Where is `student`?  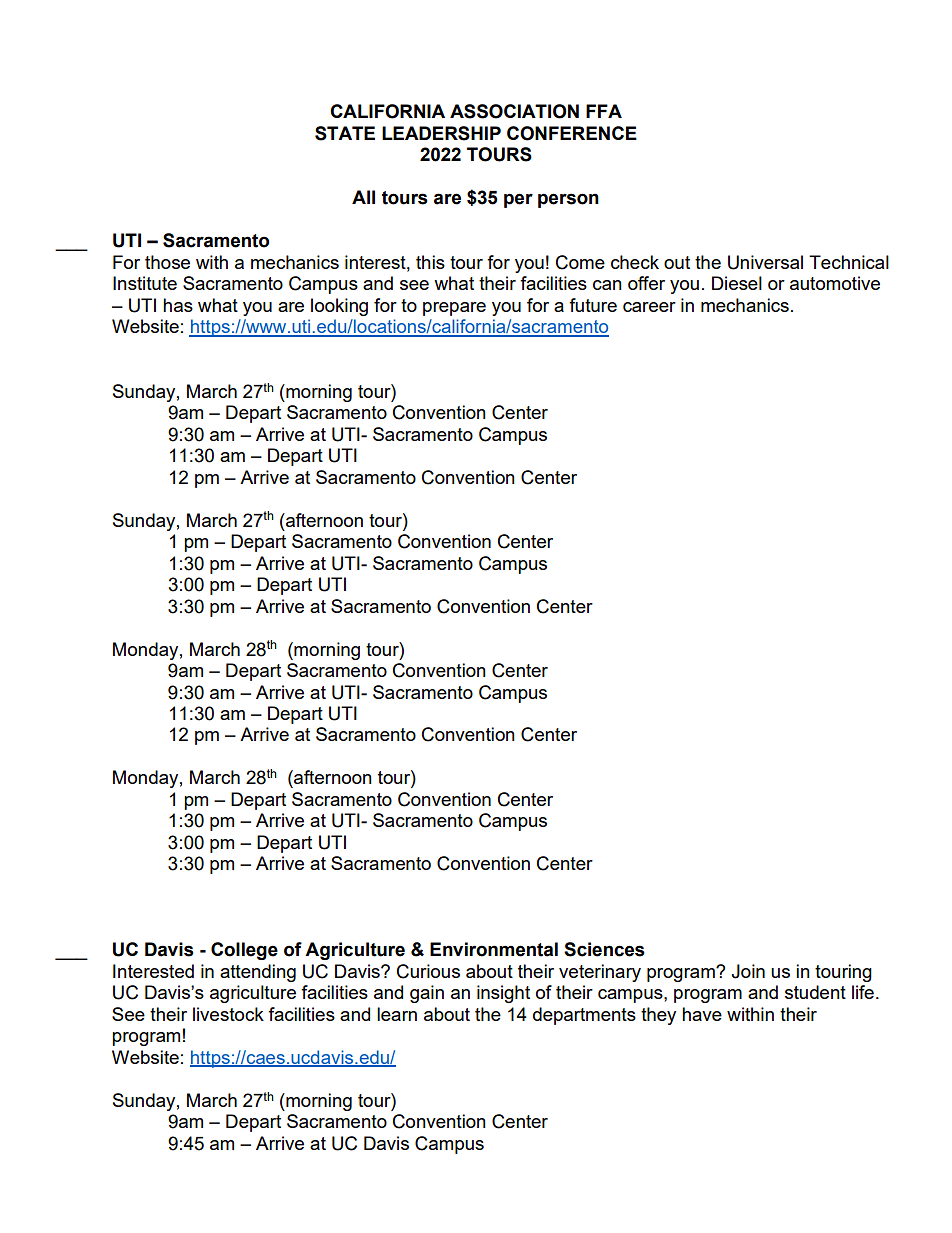 student is located at coordinates (815, 992).
